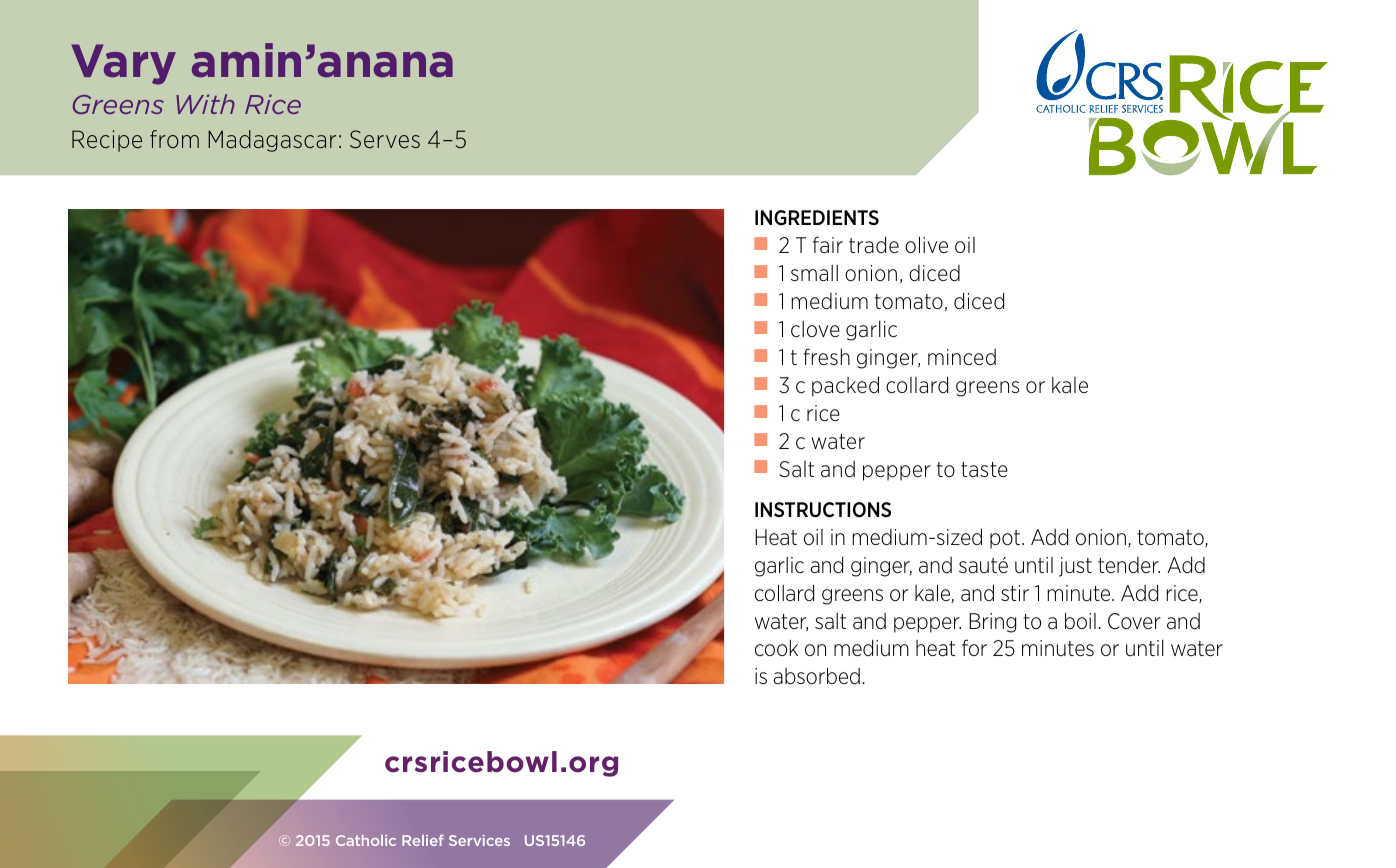 This image has height=868, width=1396. Describe the element at coordinates (823, 510) in the image. I see `INSTRUCTIONS` at that location.
